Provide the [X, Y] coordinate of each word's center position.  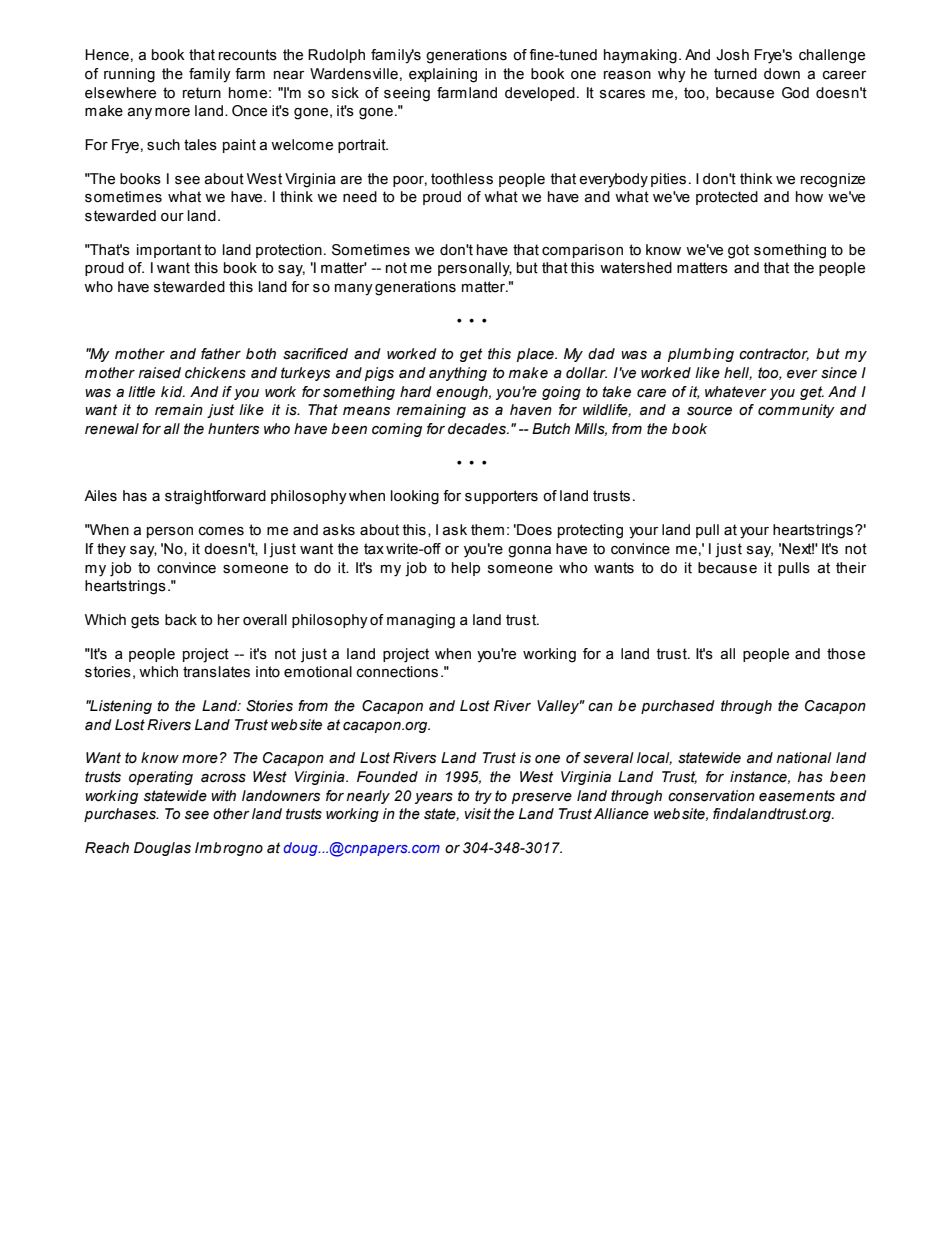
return [202, 93]
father [221, 354]
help [466, 569]
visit [478, 814]
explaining [443, 75]
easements [797, 796]
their [851, 568]
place [536, 355]
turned [735, 74]
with [223, 796]
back [181, 620]
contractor [774, 354]
